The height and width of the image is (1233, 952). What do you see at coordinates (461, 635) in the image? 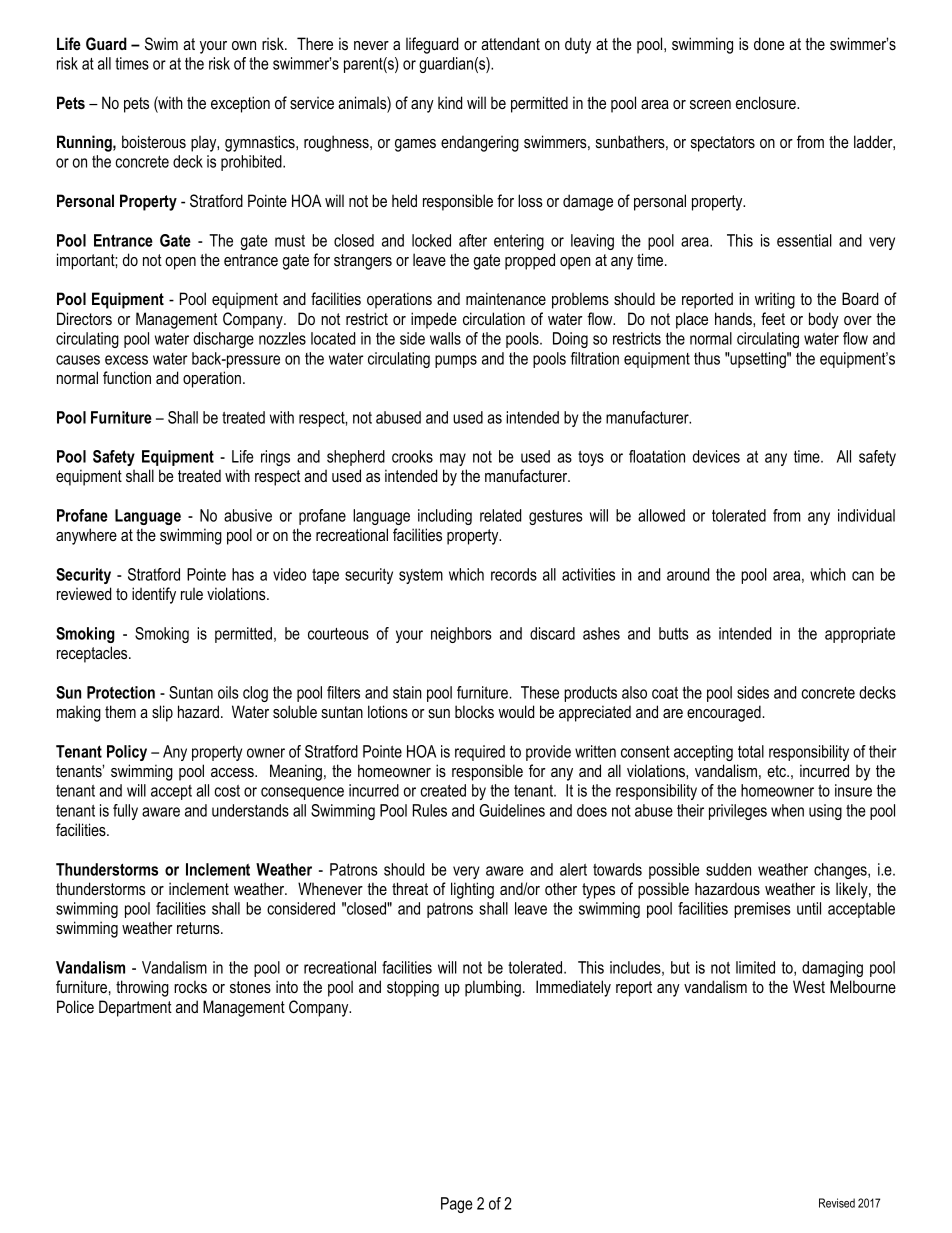
I see `neighbors` at bounding box center [461, 635].
